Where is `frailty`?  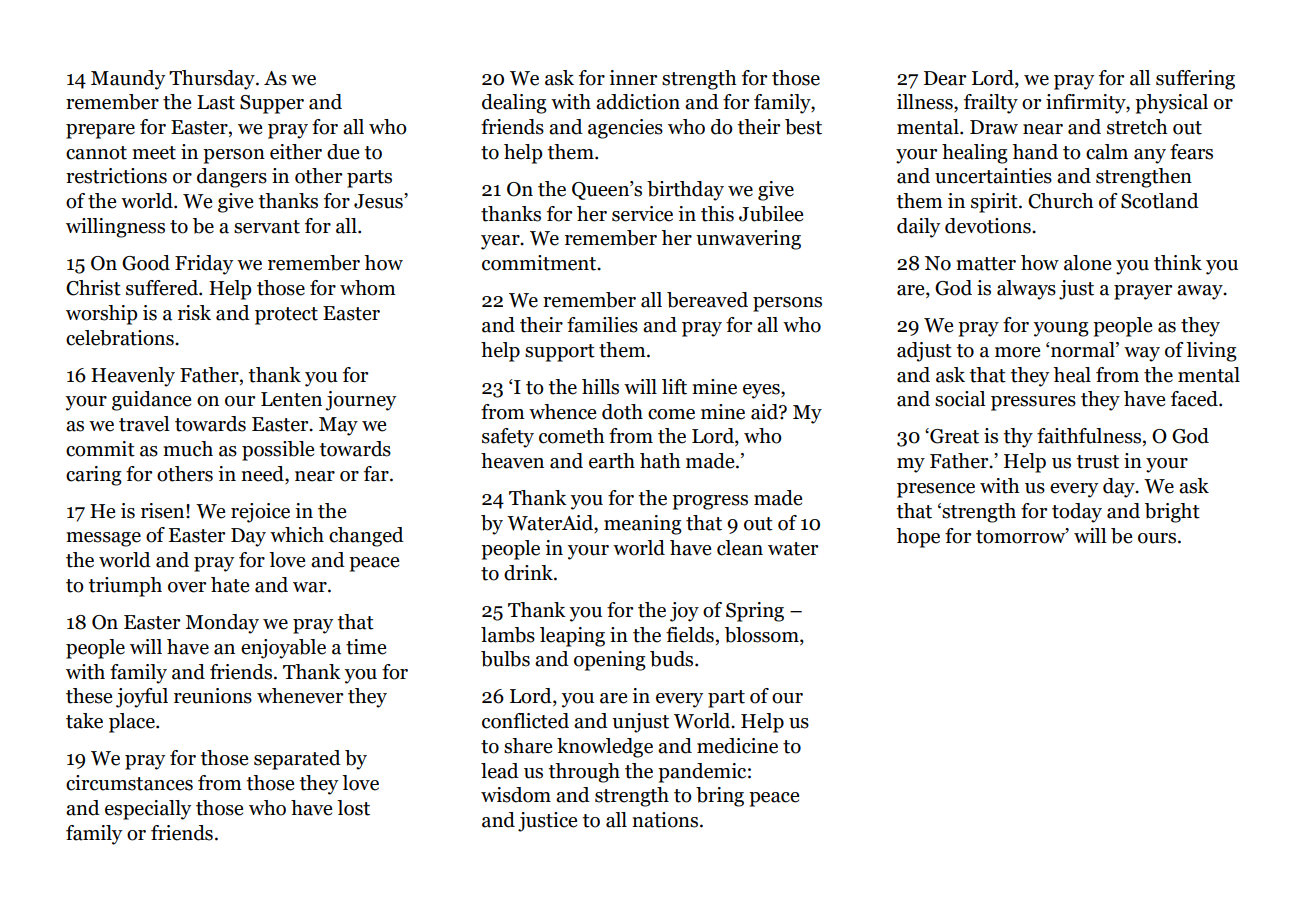 frailty is located at coordinates (991, 104).
